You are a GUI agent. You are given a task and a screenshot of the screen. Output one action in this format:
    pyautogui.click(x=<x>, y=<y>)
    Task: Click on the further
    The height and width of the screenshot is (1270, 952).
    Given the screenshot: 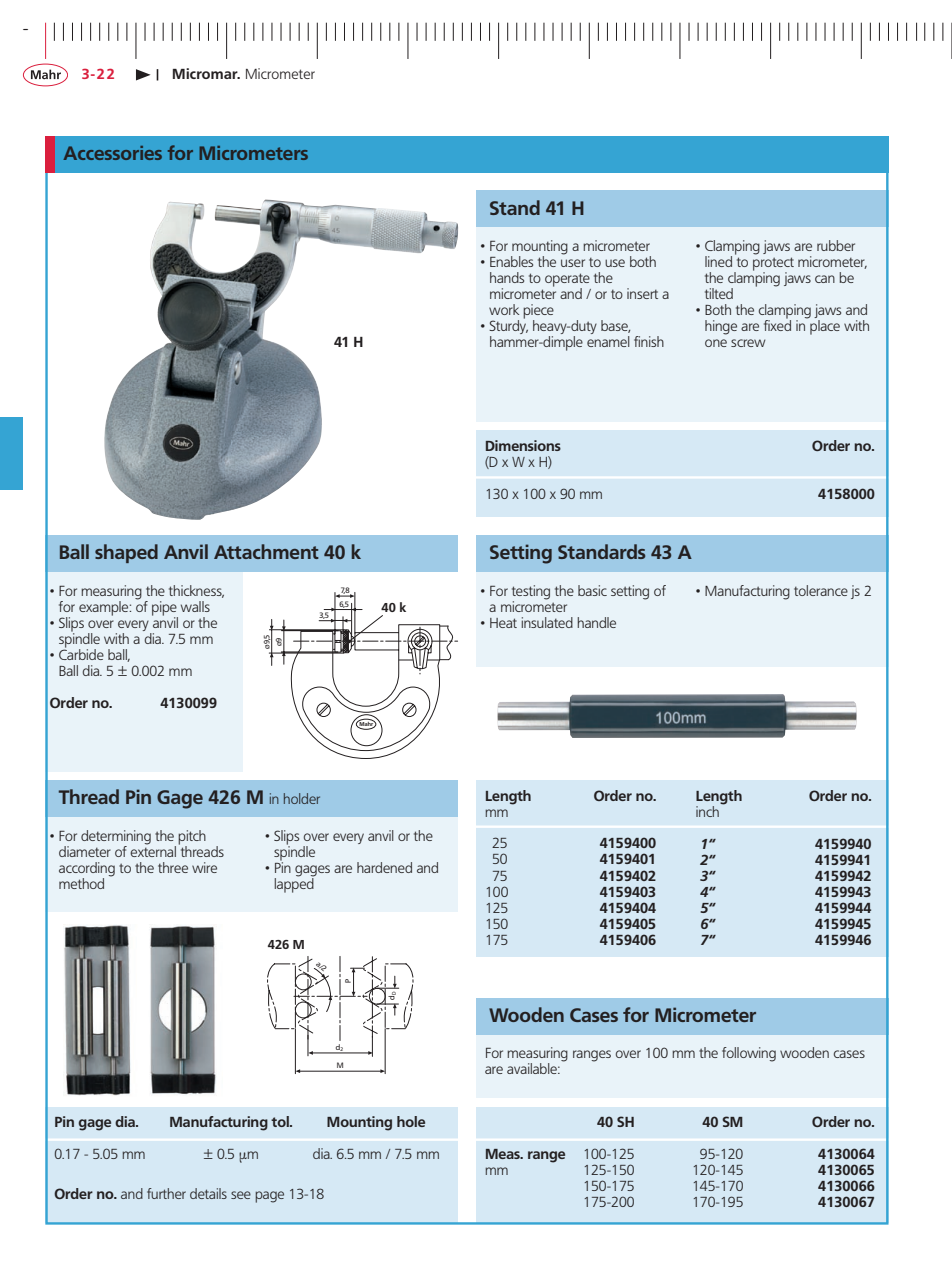 What is the action you would take?
    pyautogui.click(x=166, y=1193)
